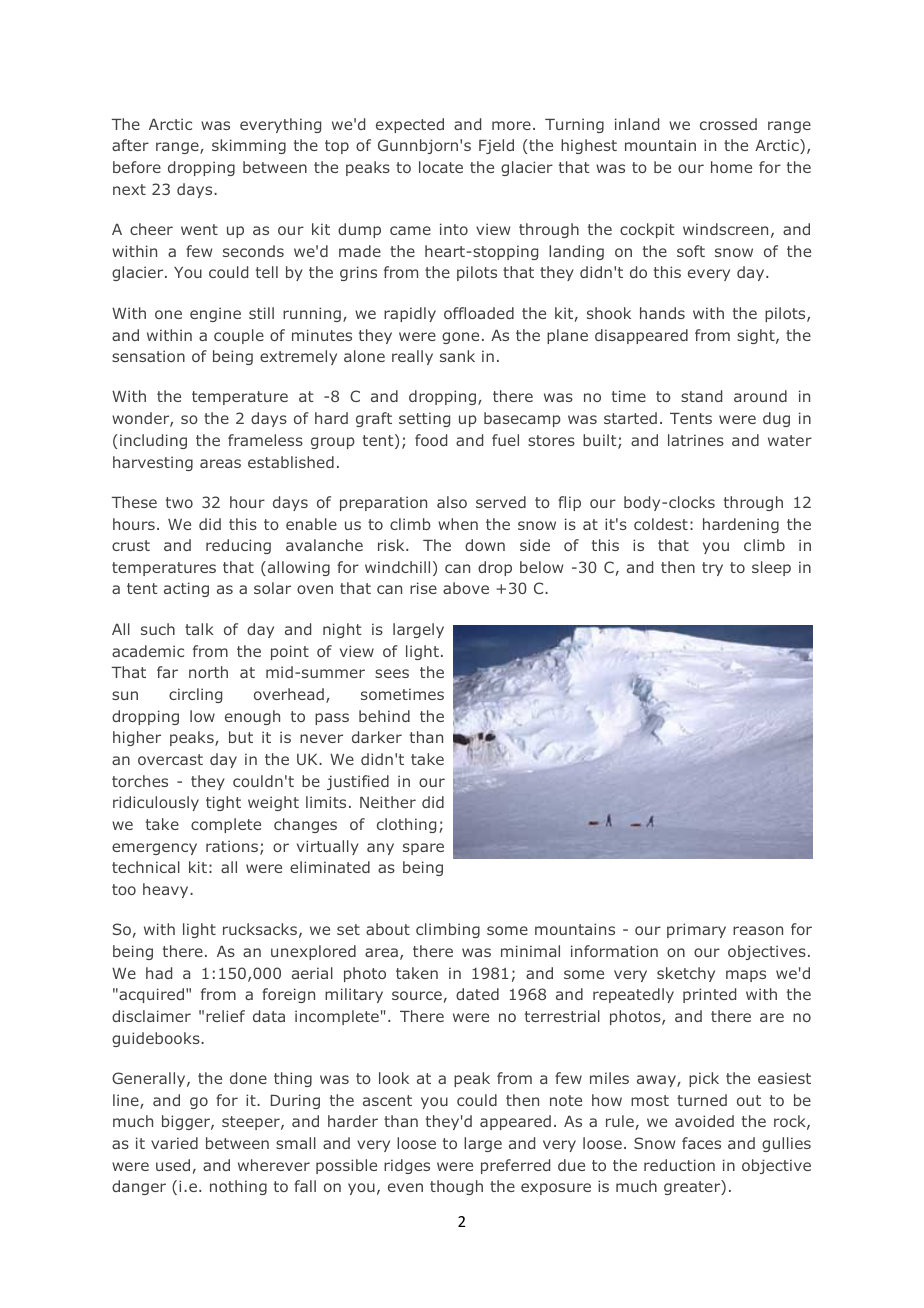  Describe the element at coordinates (701, 396) in the screenshot. I see `stand` at that location.
